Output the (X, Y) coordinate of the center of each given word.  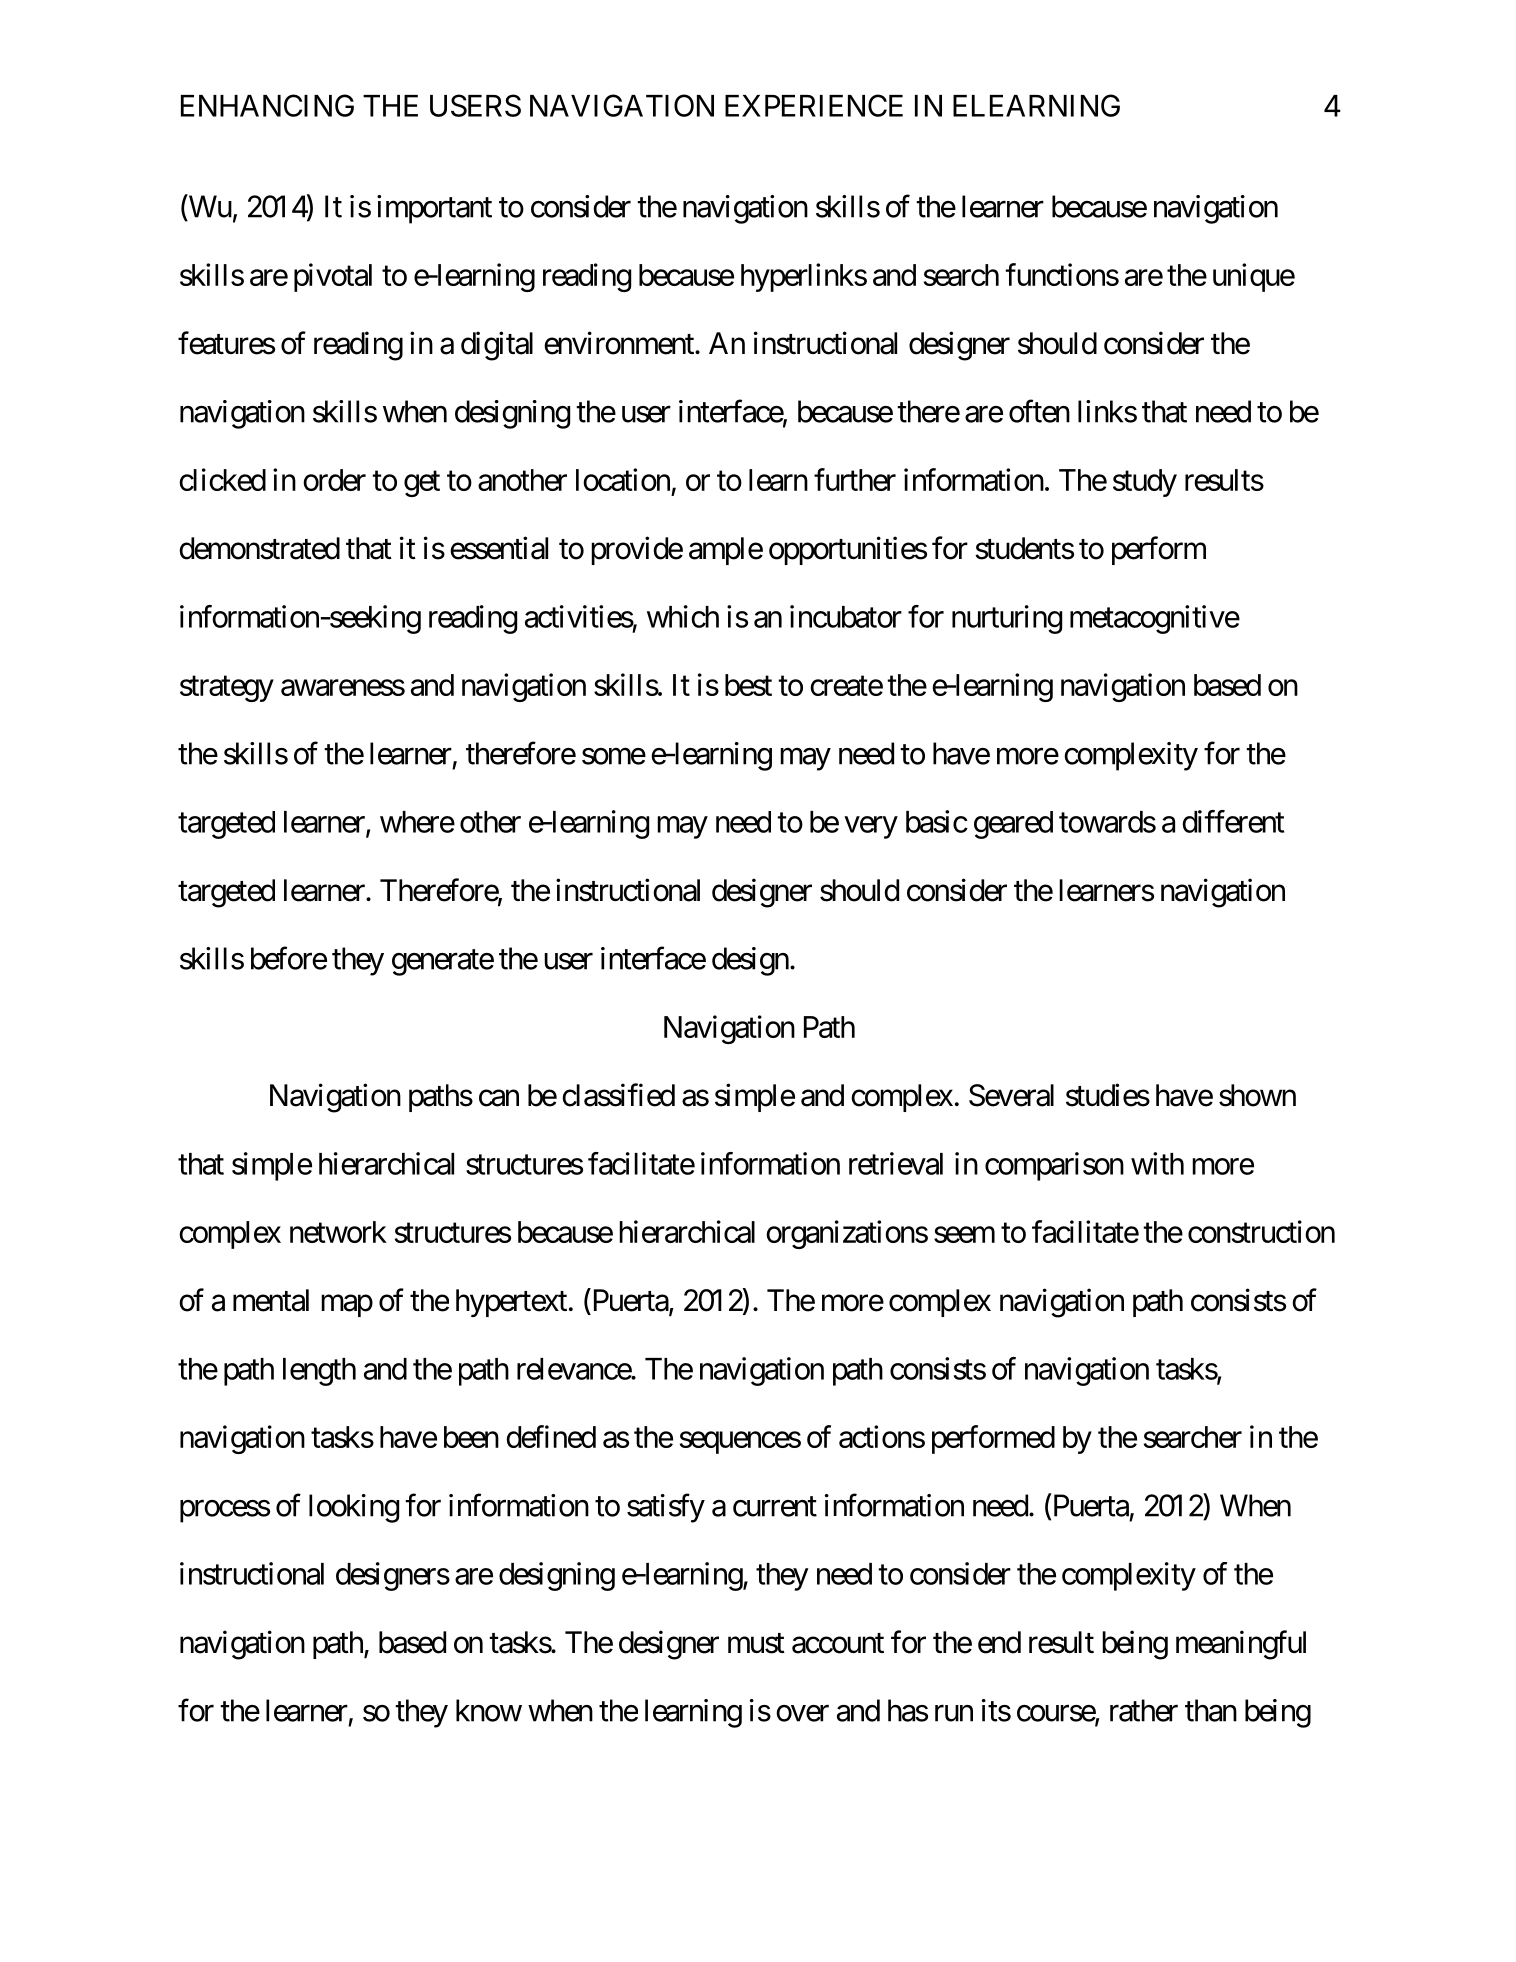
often (1039, 411)
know (489, 1710)
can (499, 1098)
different (1233, 821)
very (871, 827)
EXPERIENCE (814, 105)
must (756, 1643)
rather (1144, 1710)
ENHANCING (267, 105)
